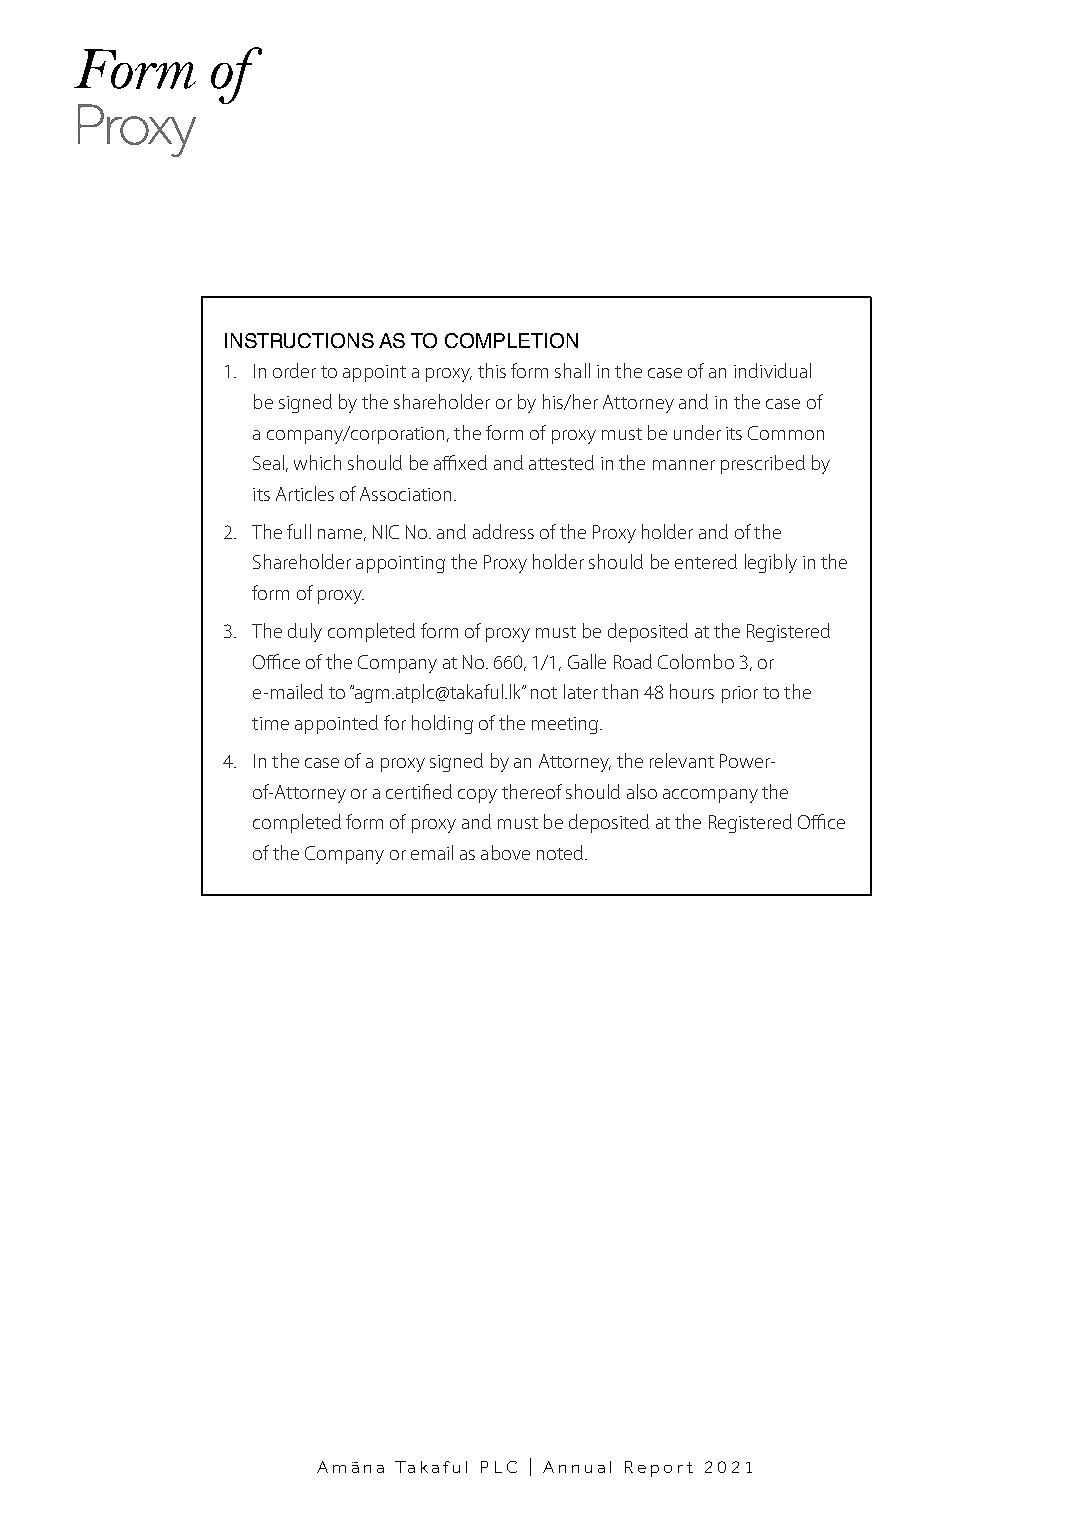 The image size is (1072, 1521). What do you see at coordinates (581, 691) in the screenshot?
I see `later` at bounding box center [581, 691].
